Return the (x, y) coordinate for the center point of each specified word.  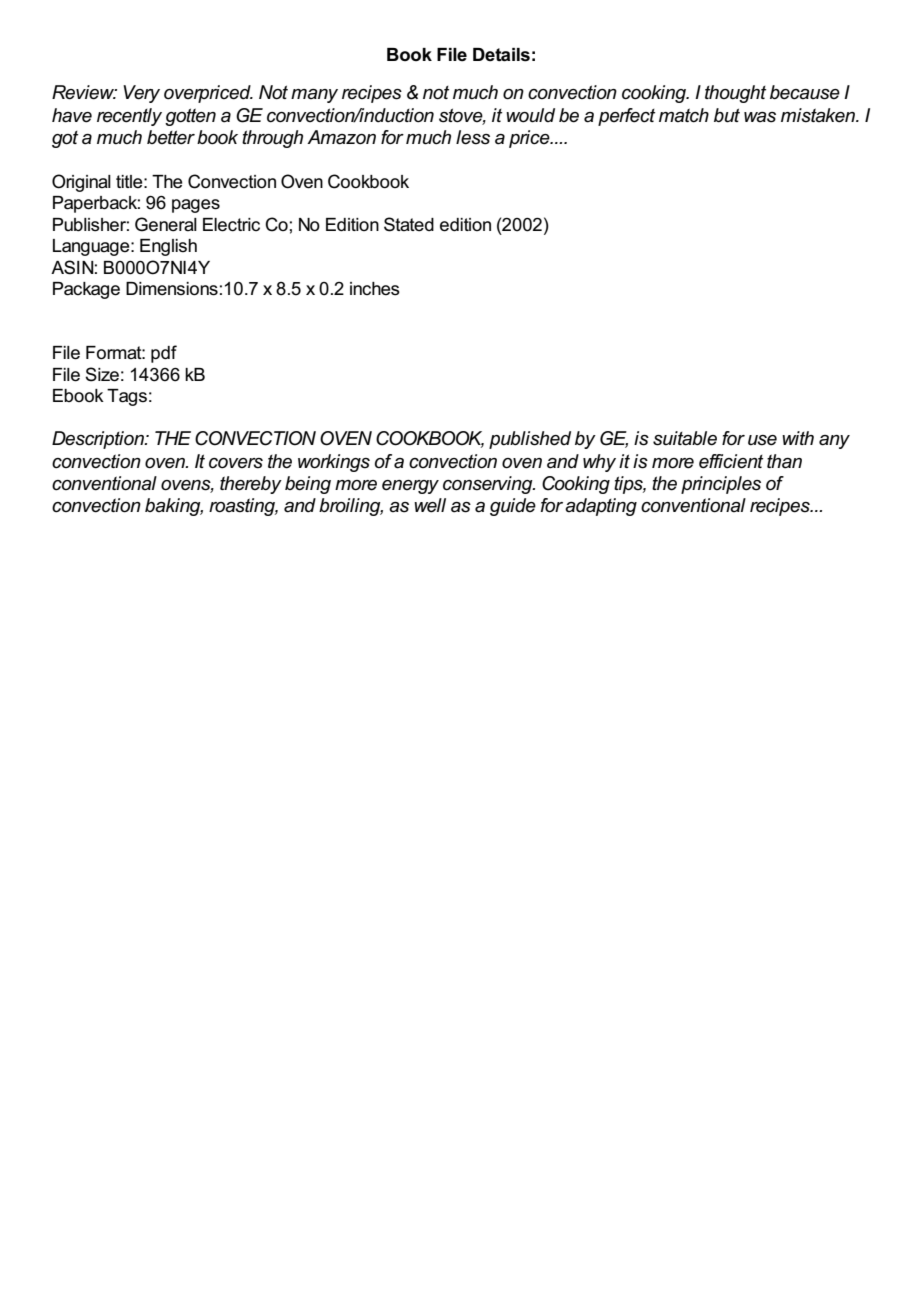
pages (196, 206)
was (760, 117)
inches (375, 289)
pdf (164, 354)
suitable (685, 438)
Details (501, 55)
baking (174, 507)
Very (141, 94)
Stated (409, 224)
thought (735, 94)
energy (410, 487)
